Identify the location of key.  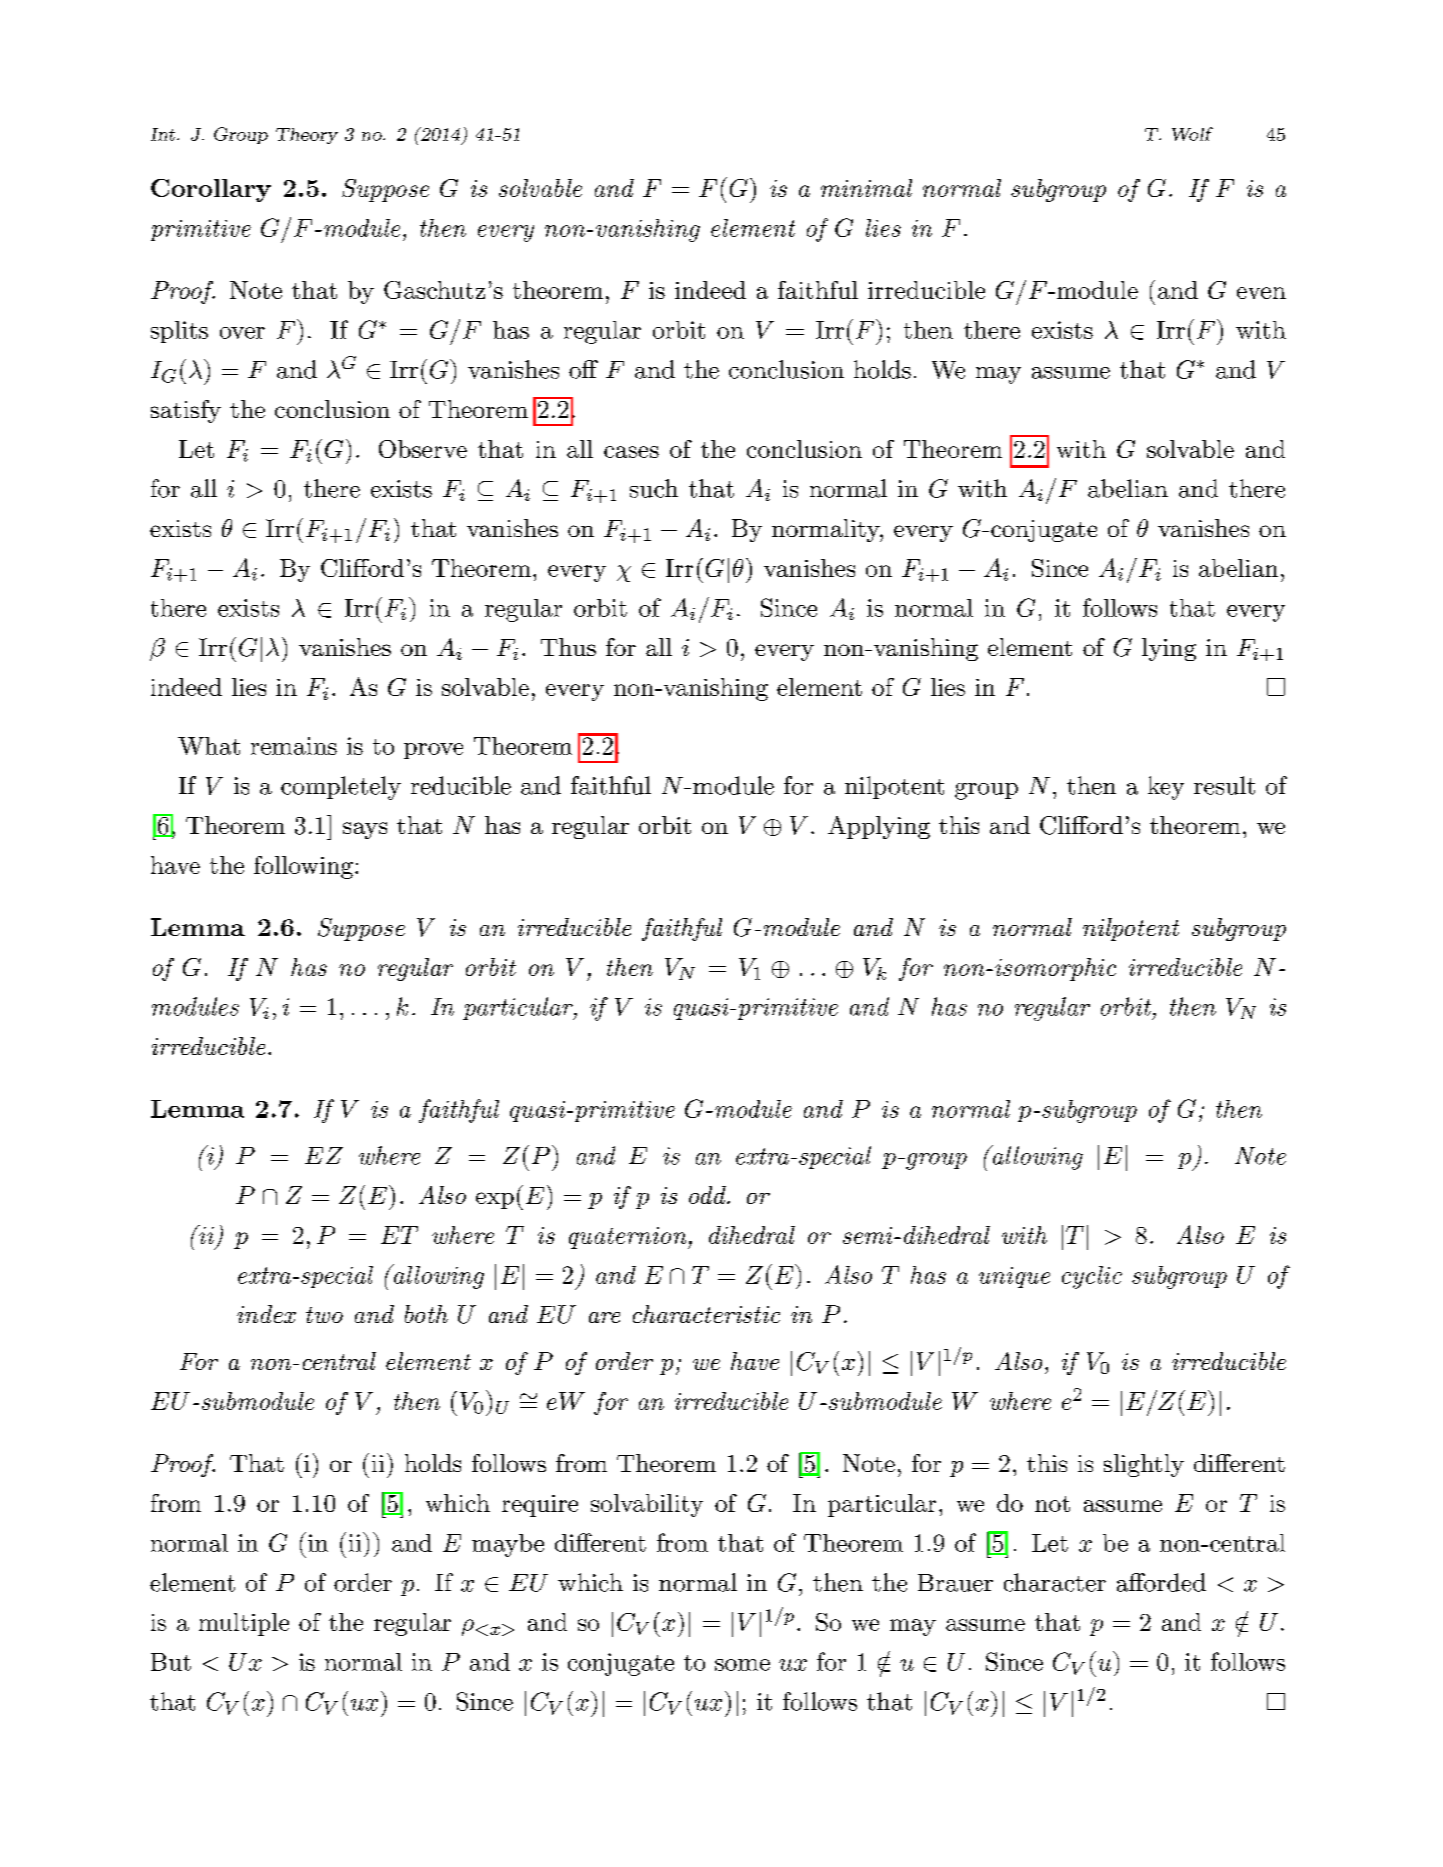
(1166, 788).
